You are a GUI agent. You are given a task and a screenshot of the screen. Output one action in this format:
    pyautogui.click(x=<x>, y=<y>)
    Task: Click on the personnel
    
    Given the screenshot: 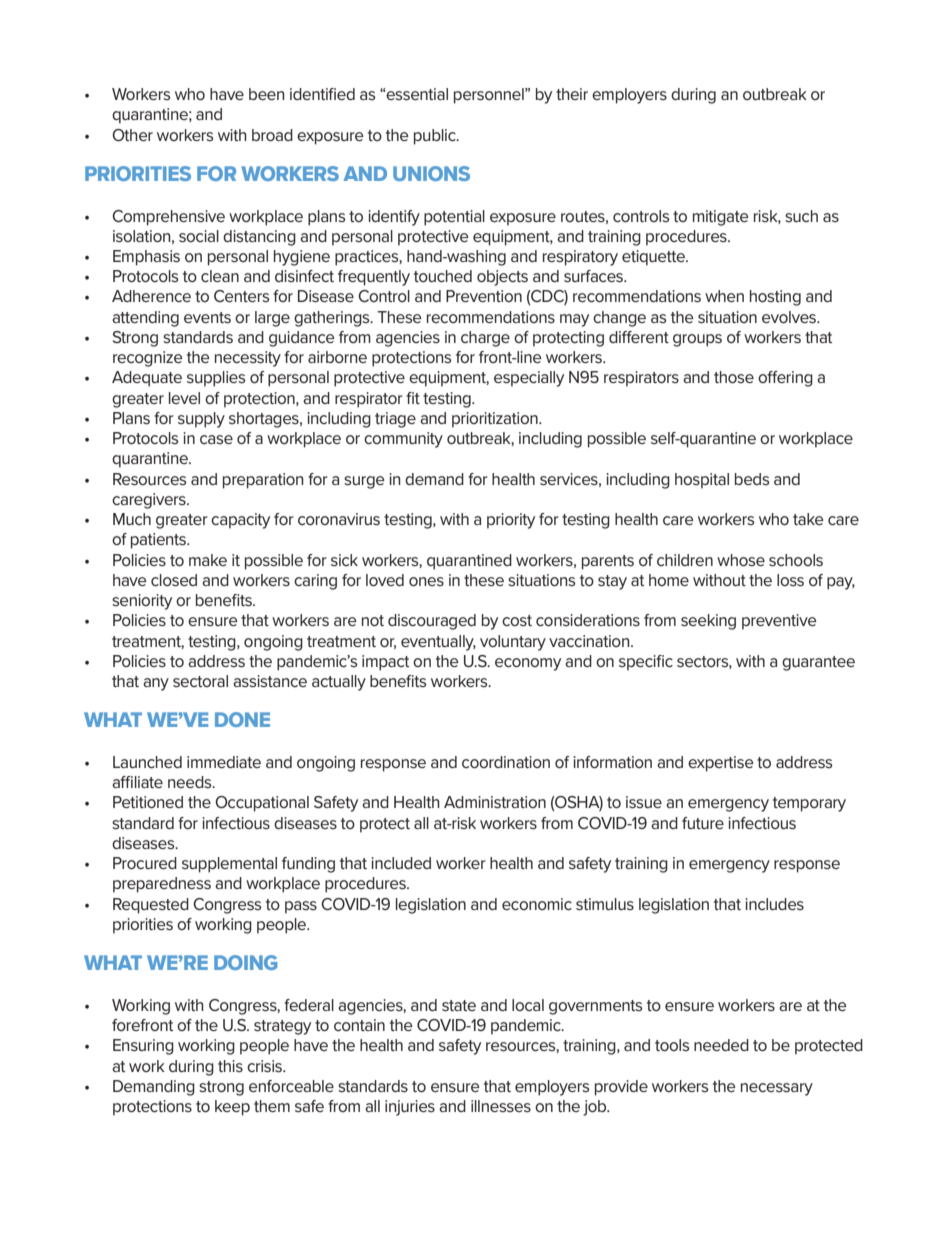 What is the action you would take?
    pyautogui.click(x=490, y=96)
